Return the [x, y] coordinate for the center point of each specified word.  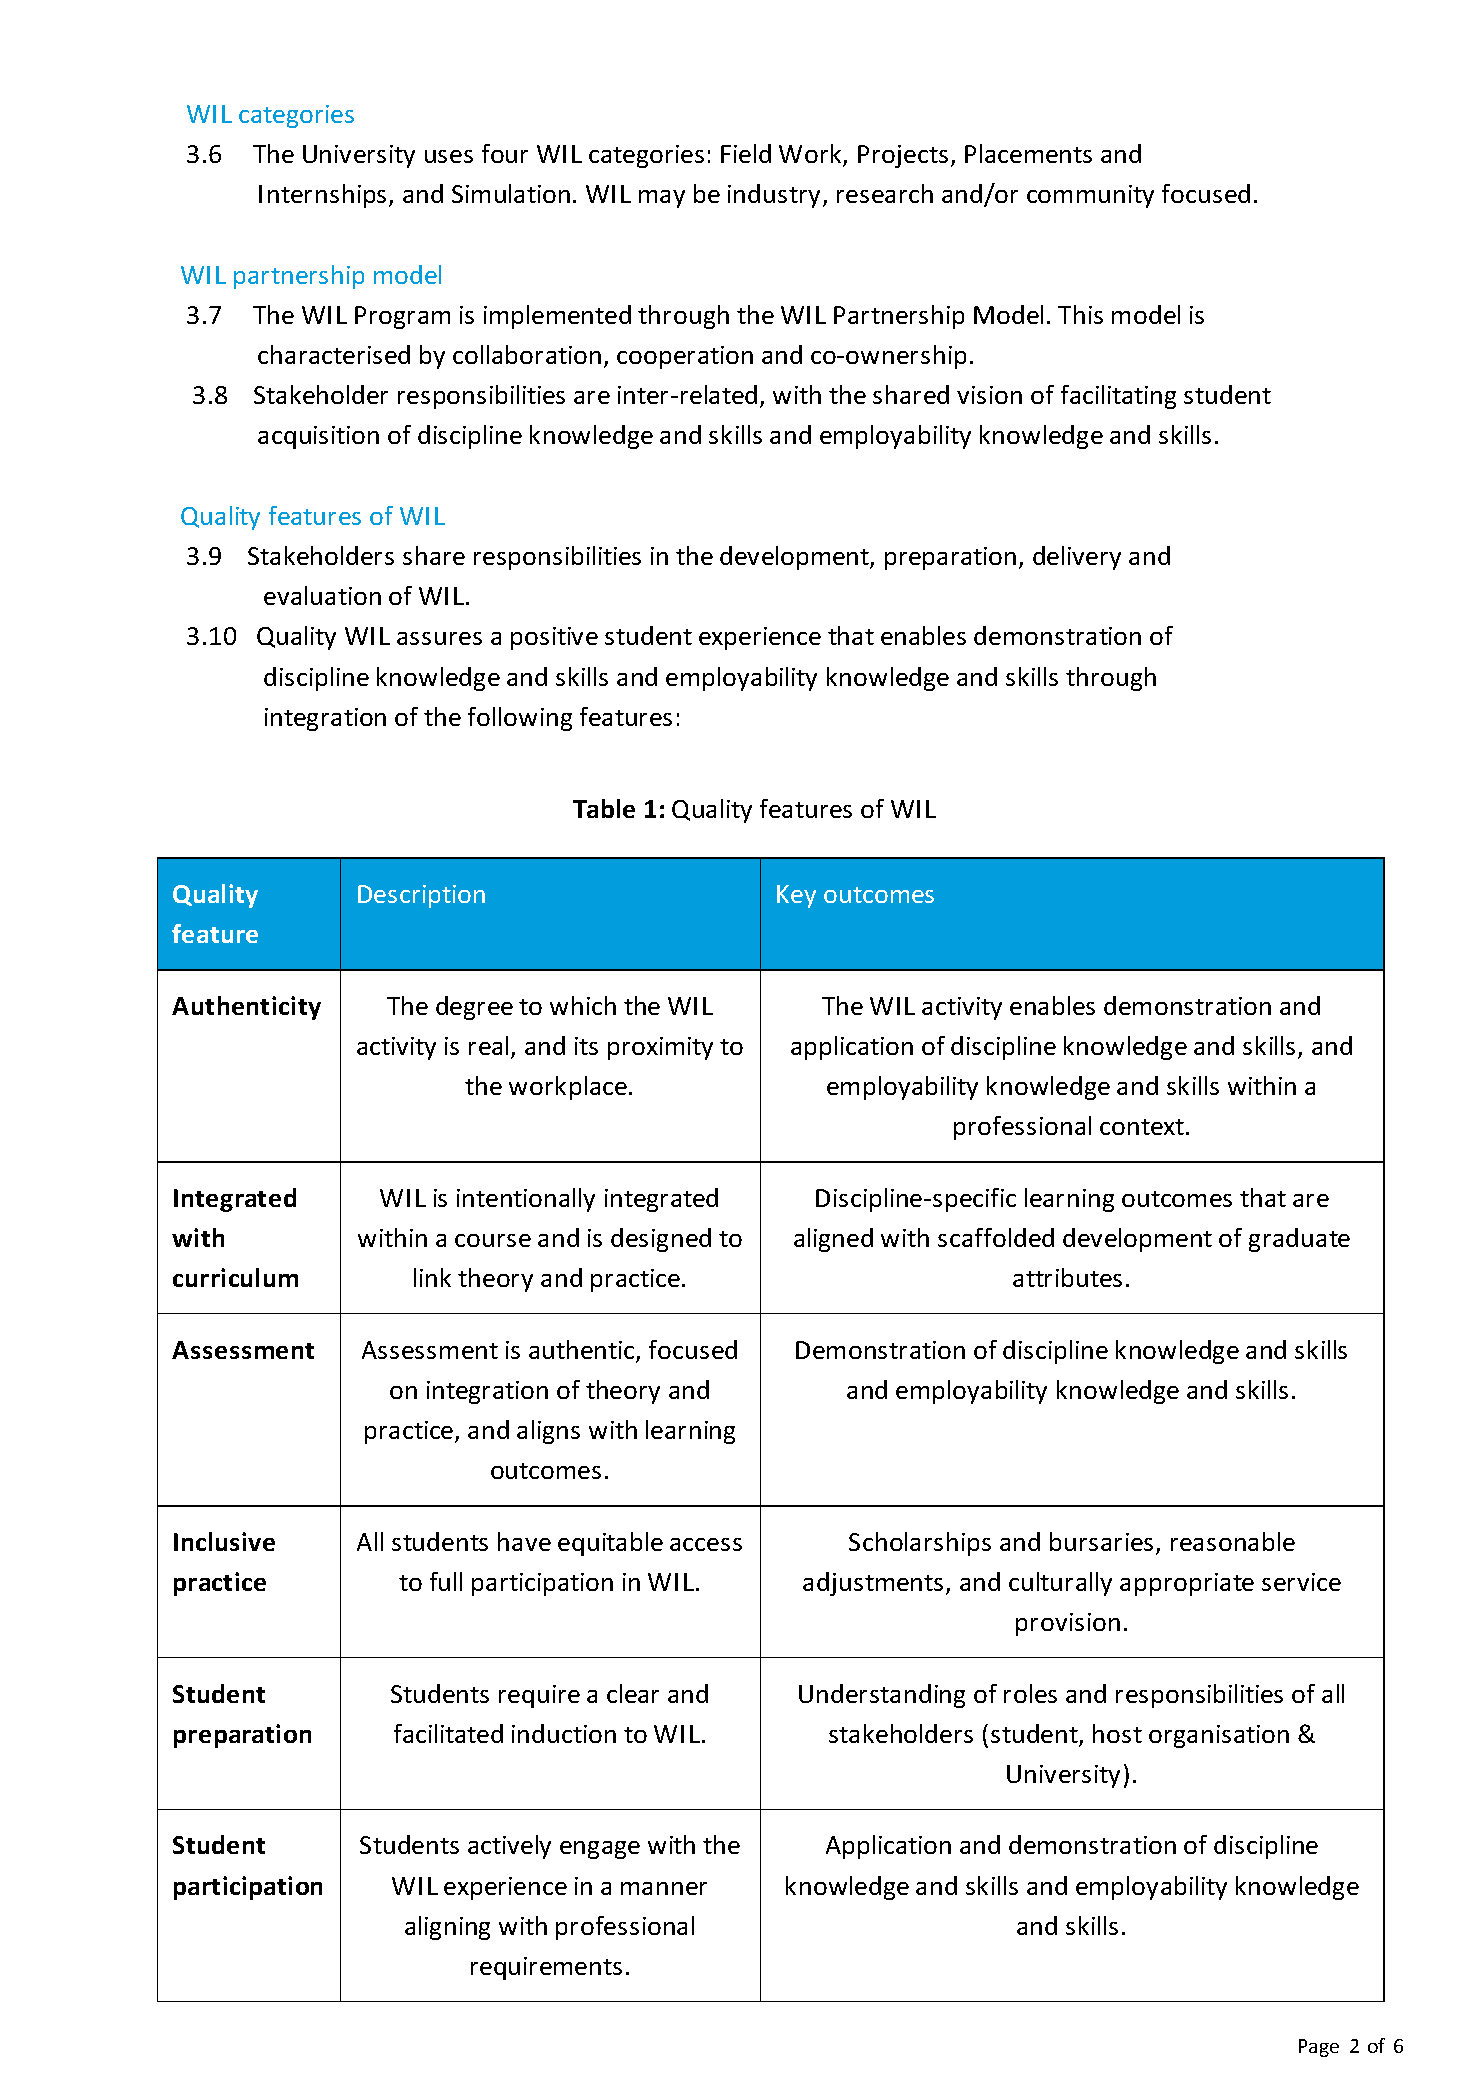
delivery [1077, 558]
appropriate [1187, 1584]
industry [774, 196]
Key [796, 896]
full [446, 1581]
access [706, 1544]
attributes [1067, 1277]
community [1090, 196]
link [432, 1277]
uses [449, 156]
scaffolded [996, 1237]
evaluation [322, 595]
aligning [447, 1928]
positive [554, 638]
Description [421, 896]
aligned [833, 1240]
